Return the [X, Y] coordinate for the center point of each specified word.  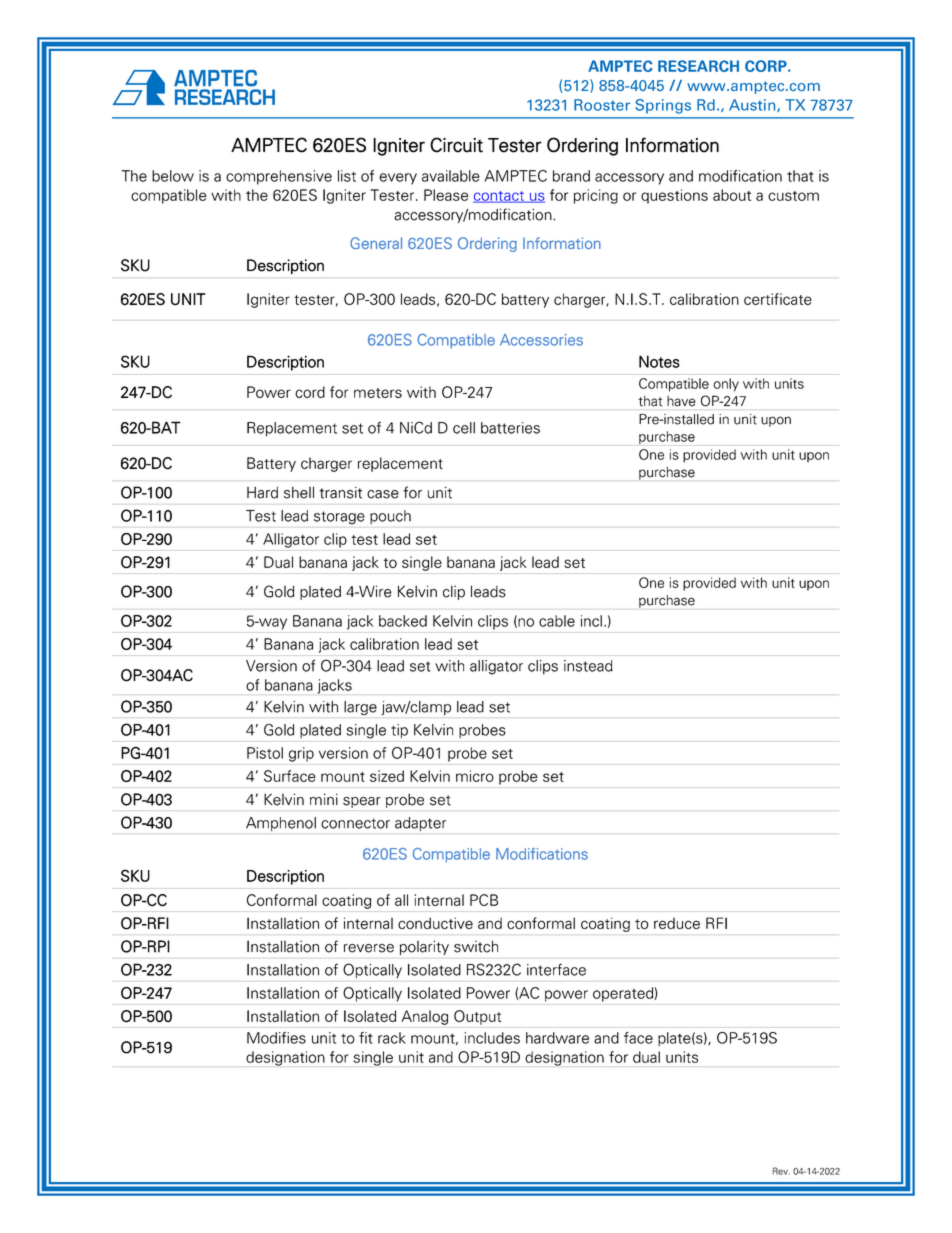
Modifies [276, 1038]
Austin [753, 105]
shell [299, 492]
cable [557, 621]
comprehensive [279, 177]
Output [477, 1017]
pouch [390, 517]
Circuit [456, 145]
